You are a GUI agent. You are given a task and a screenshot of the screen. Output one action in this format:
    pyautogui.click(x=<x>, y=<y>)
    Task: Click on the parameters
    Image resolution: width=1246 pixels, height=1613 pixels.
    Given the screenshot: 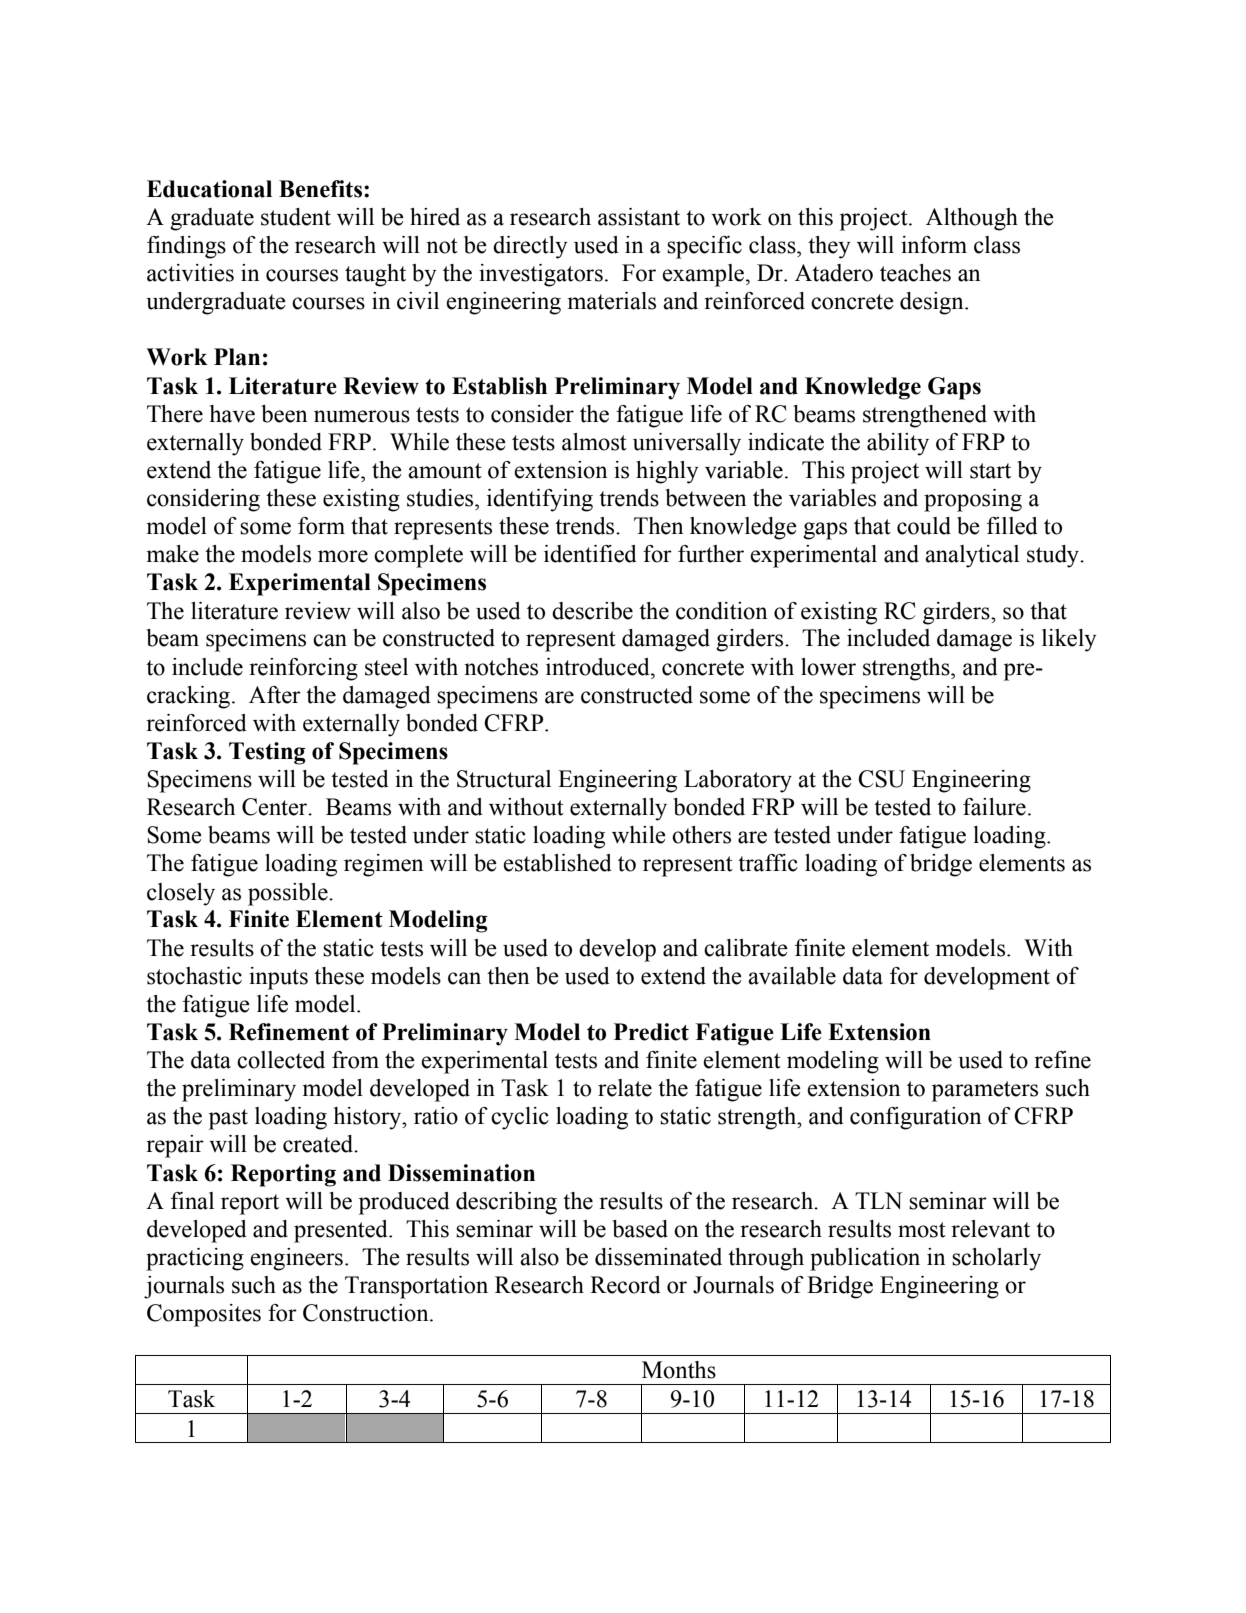 What is the action you would take?
    pyautogui.click(x=985, y=1091)
